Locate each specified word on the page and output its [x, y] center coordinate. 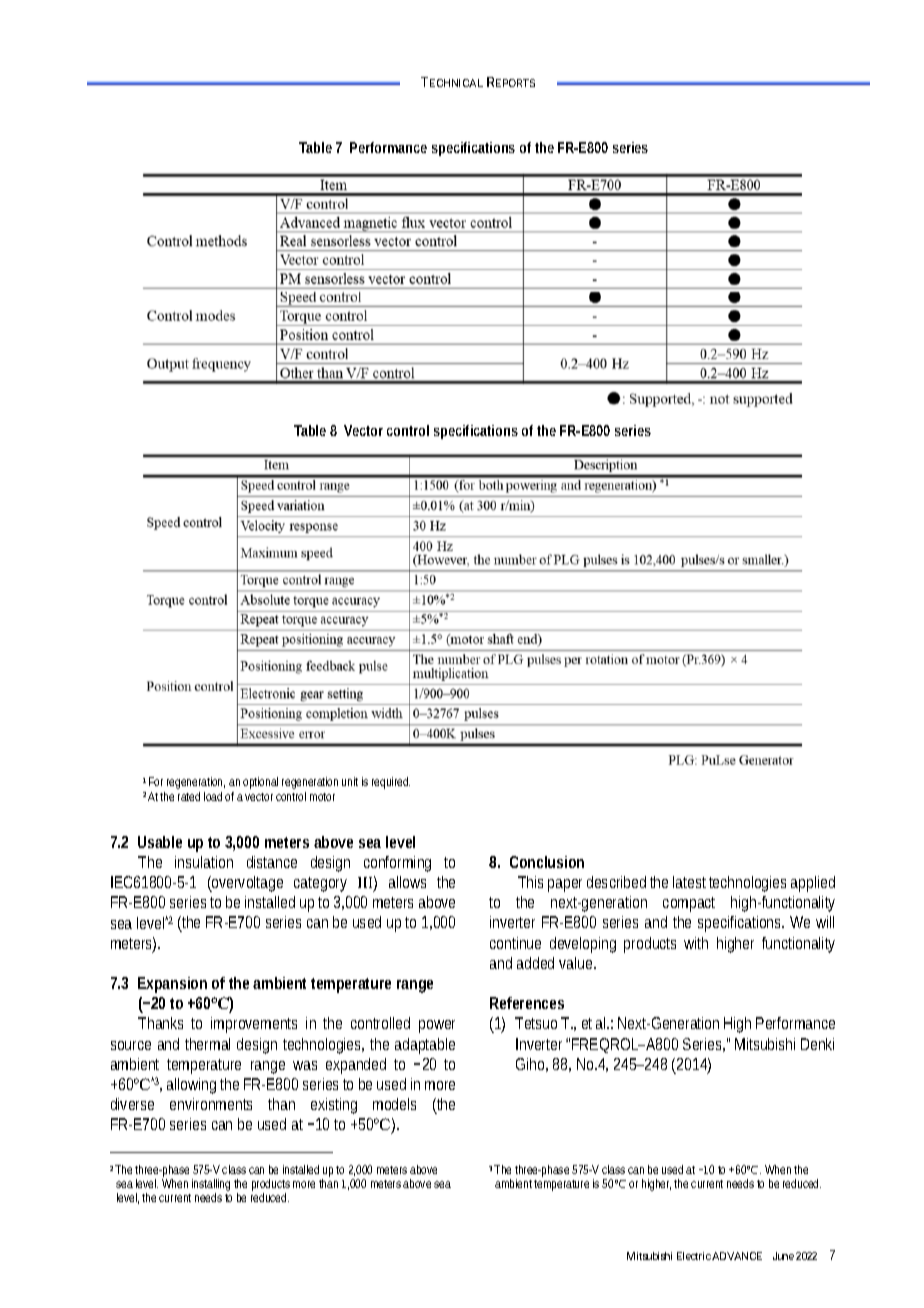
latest [691, 882]
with [696, 943]
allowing [194, 1086]
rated [189, 796]
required [391, 783]
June [783, 1256]
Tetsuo [536, 1023]
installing [211, 1186]
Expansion [172, 985]
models [394, 1104]
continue [515, 943]
